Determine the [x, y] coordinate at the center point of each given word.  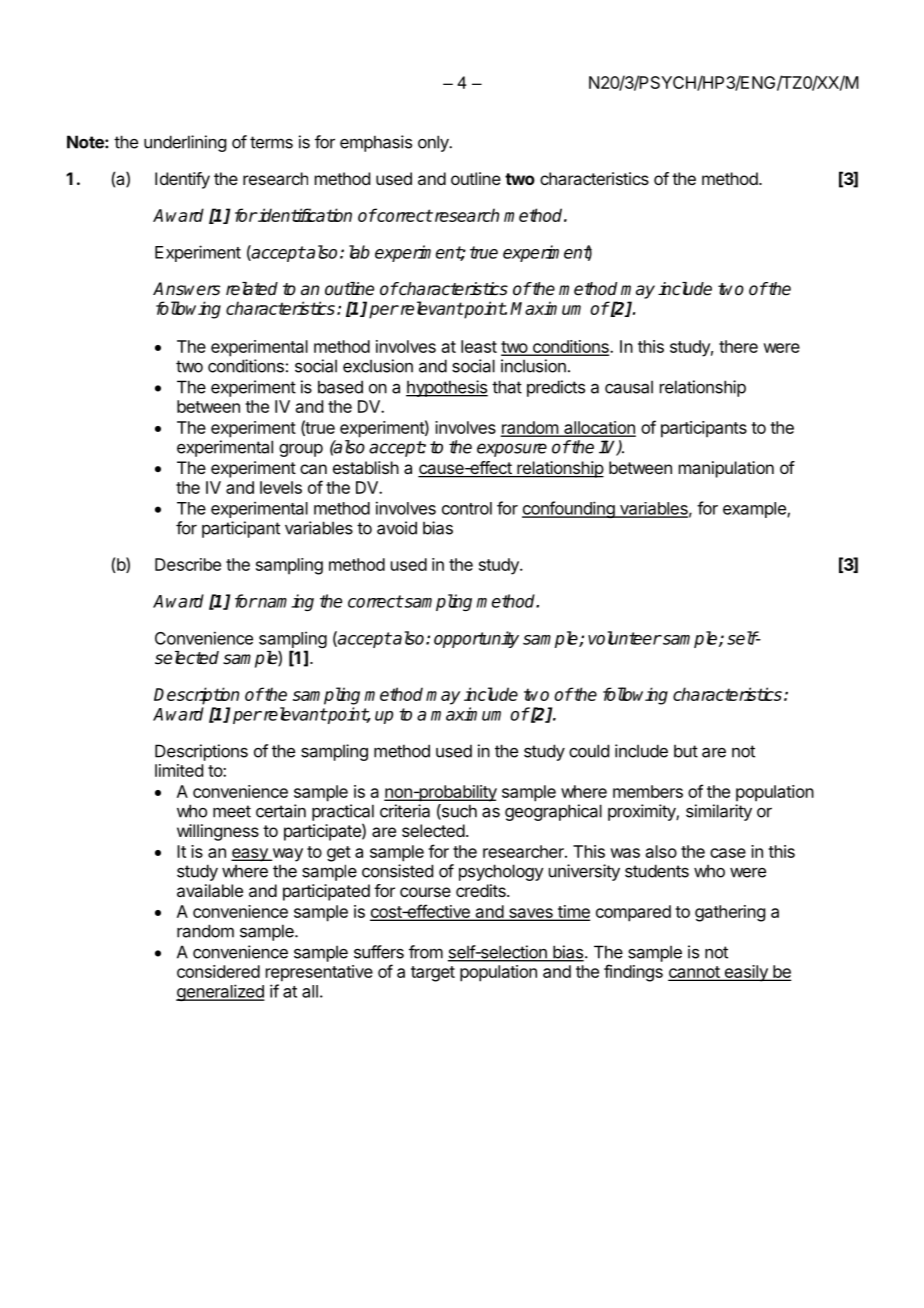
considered [218, 971]
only [434, 143]
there [738, 346]
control [467, 508]
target [433, 974]
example [755, 510]
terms [271, 142]
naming [285, 602]
